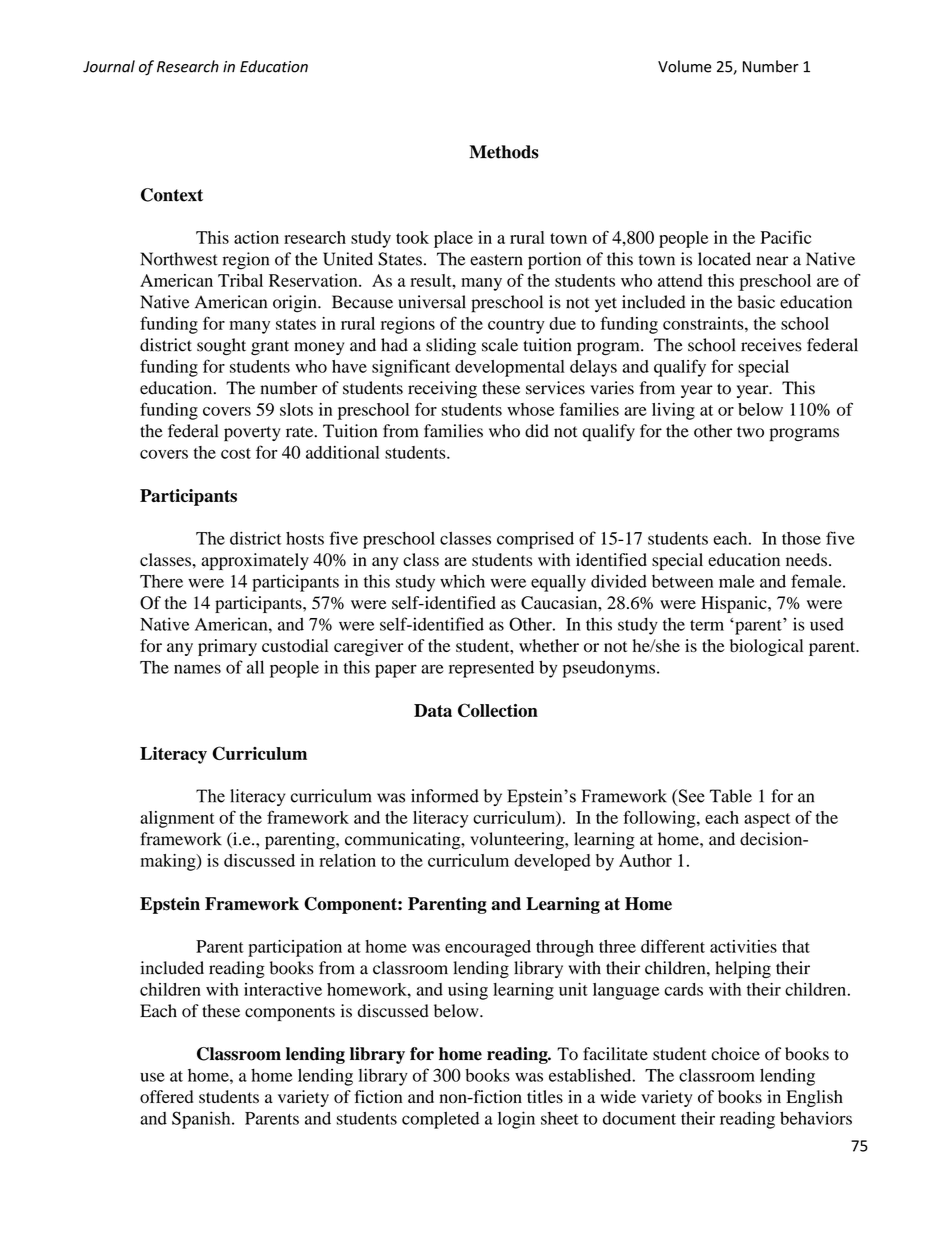  I want to click on Methods, so click(504, 152).
